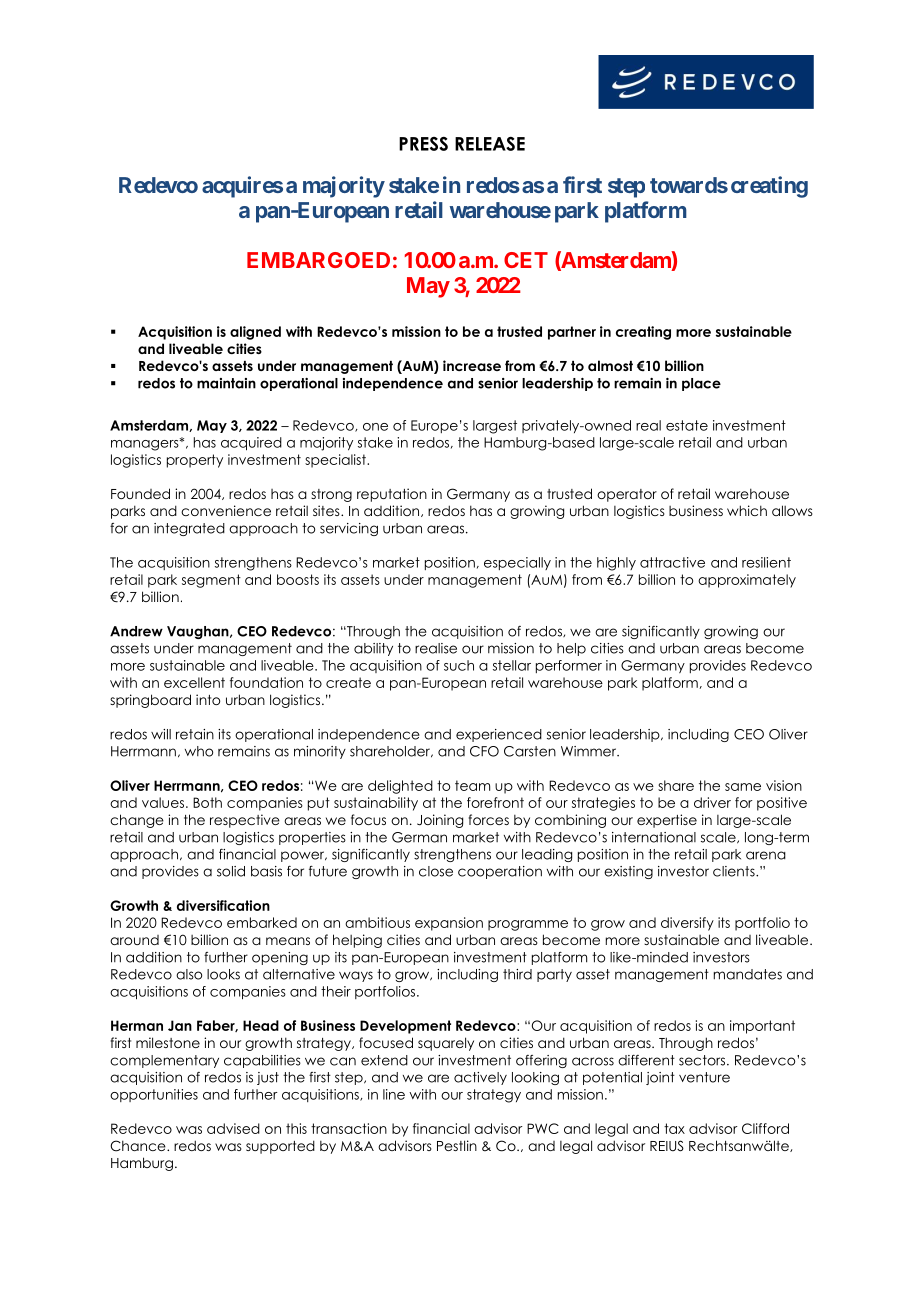 Image resolution: width=924 pixels, height=1309 pixels. What do you see at coordinates (472, 785) in the page?
I see `team` at bounding box center [472, 785].
